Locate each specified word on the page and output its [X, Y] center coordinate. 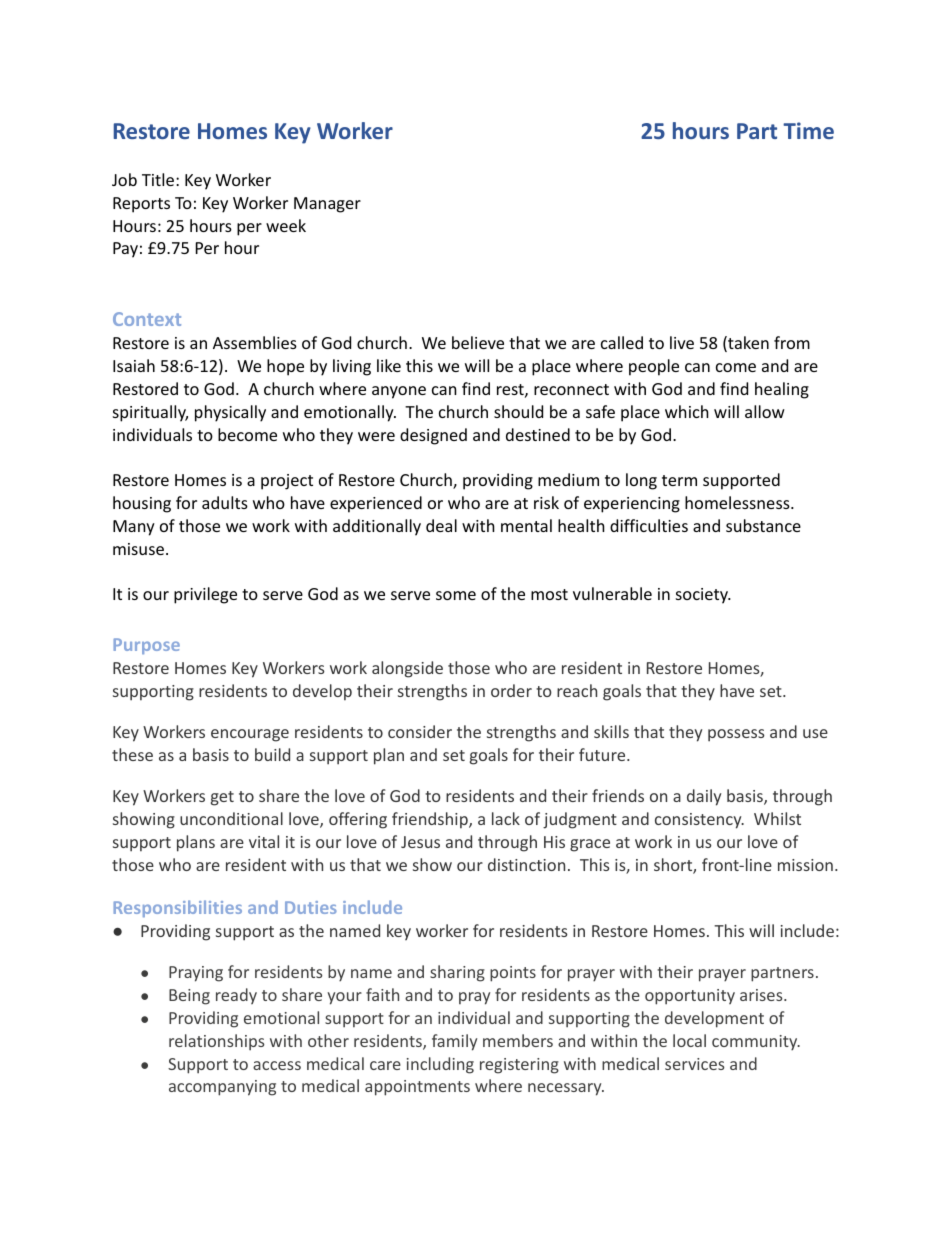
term [679, 480]
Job [124, 179]
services [694, 1064]
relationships [216, 1042]
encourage [250, 735]
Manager [327, 205]
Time [808, 130]
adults [225, 502]
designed [433, 436]
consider [420, 731]
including [440, 1065]
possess [736, 735]
